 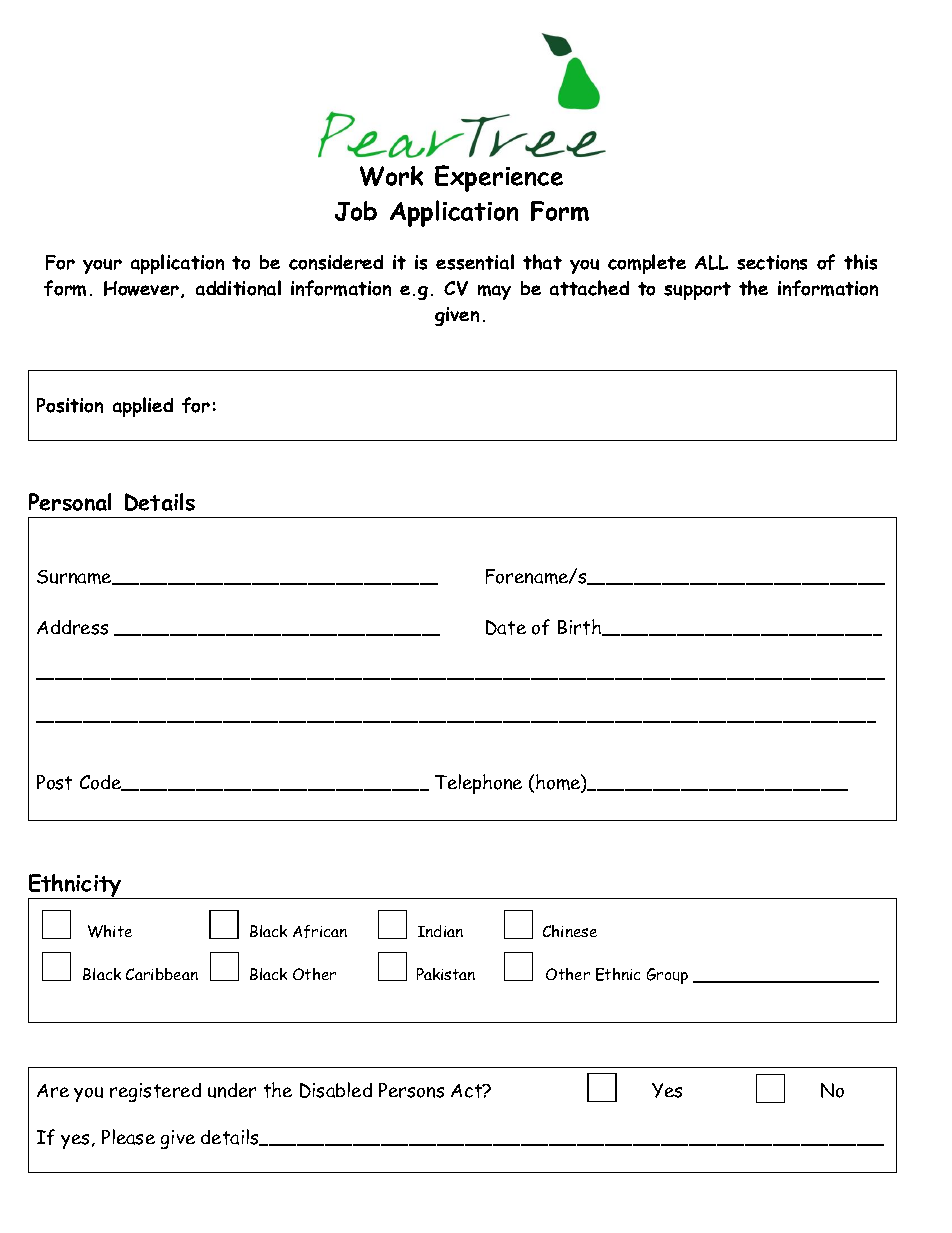 What do you see at coordinates (697, 291) in the screenshot?
I see `support` at bounding box center [697, 291].
